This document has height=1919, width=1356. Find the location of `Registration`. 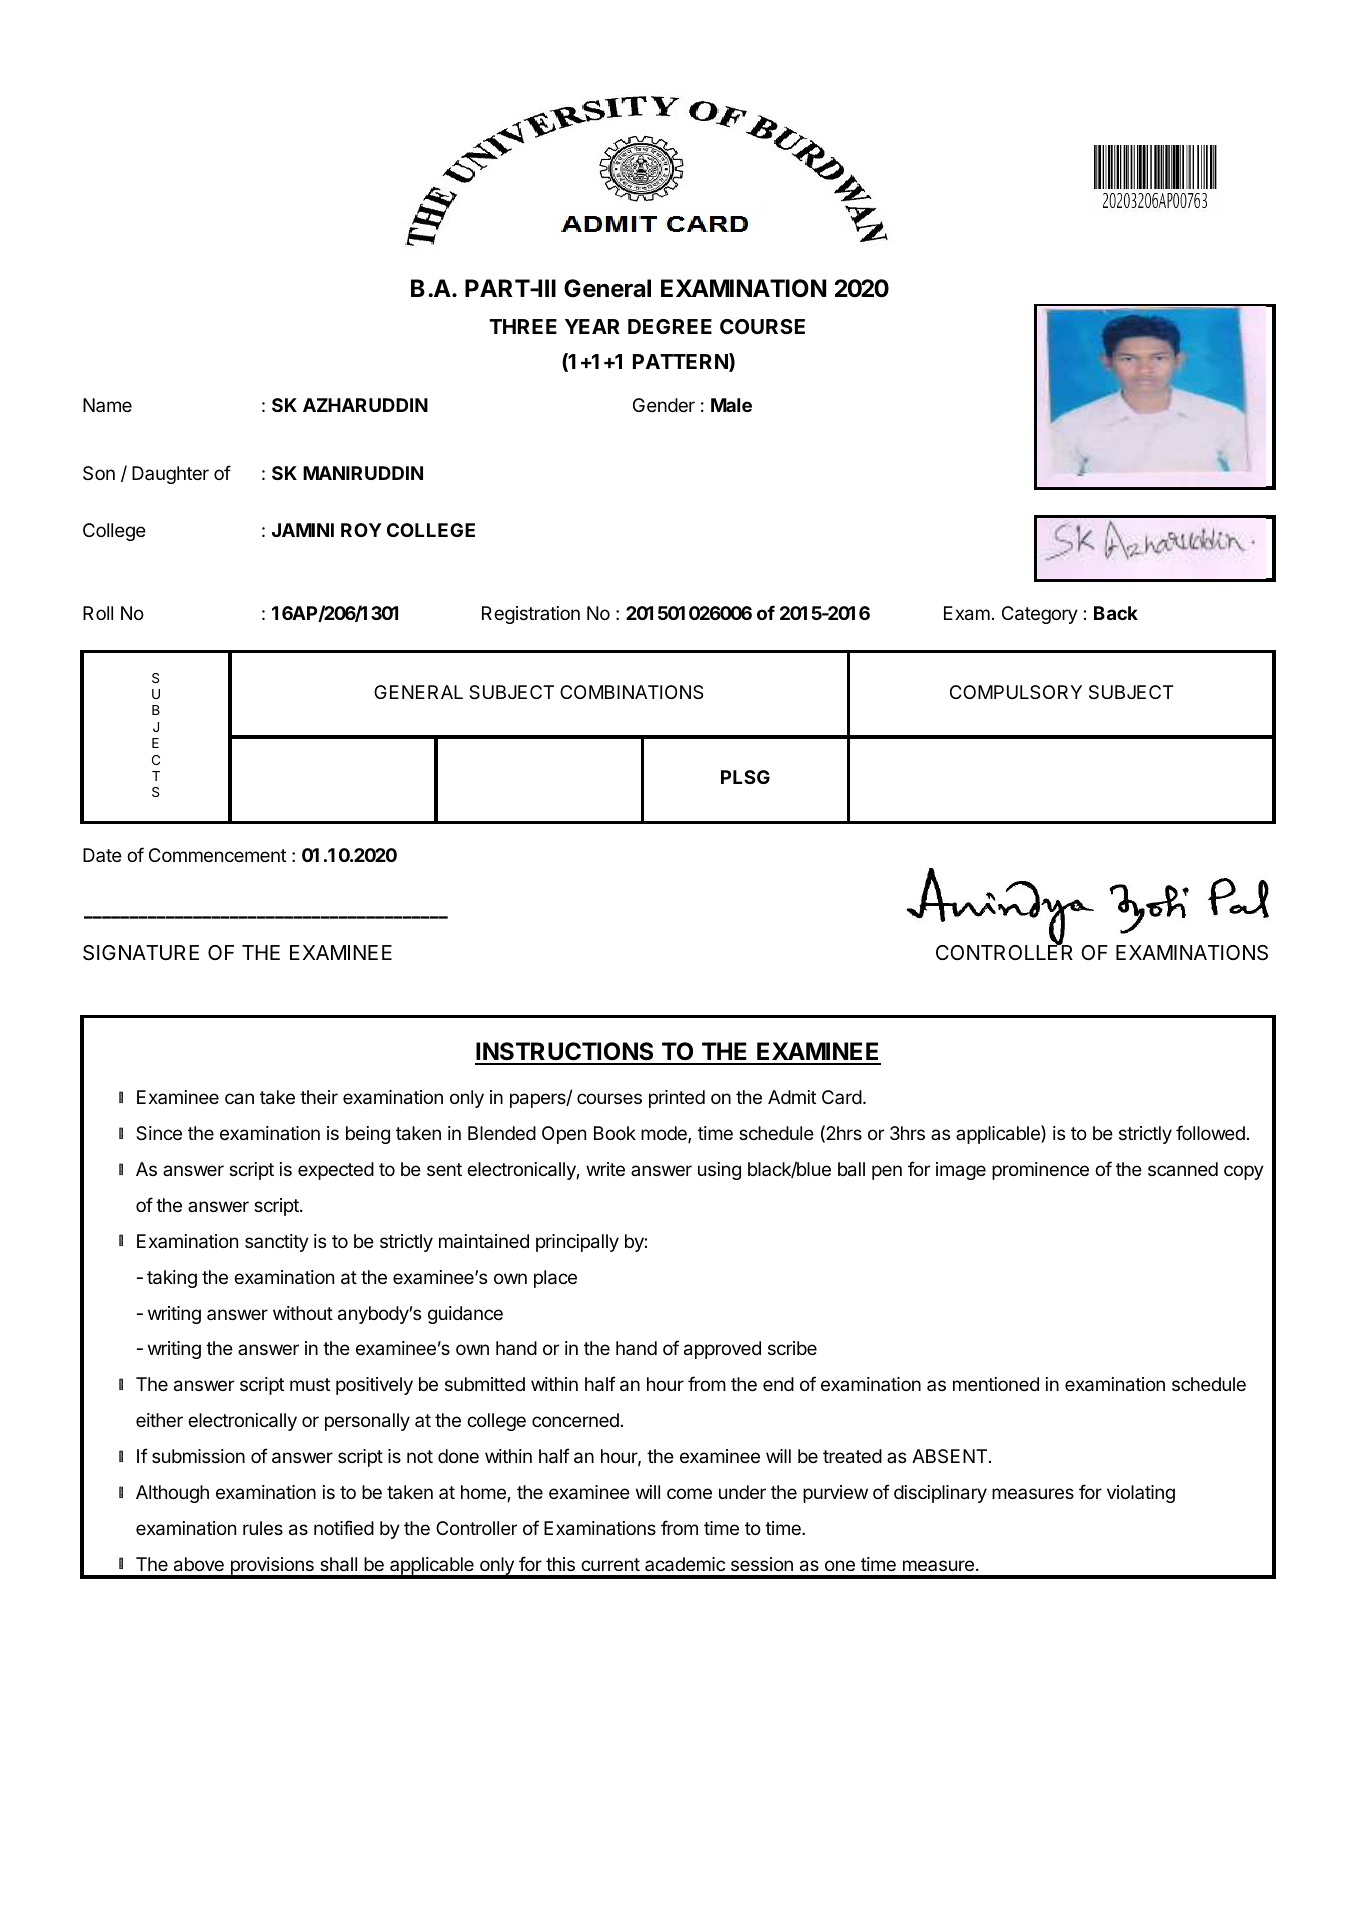

Registration is located at coordinates (531, 615).
